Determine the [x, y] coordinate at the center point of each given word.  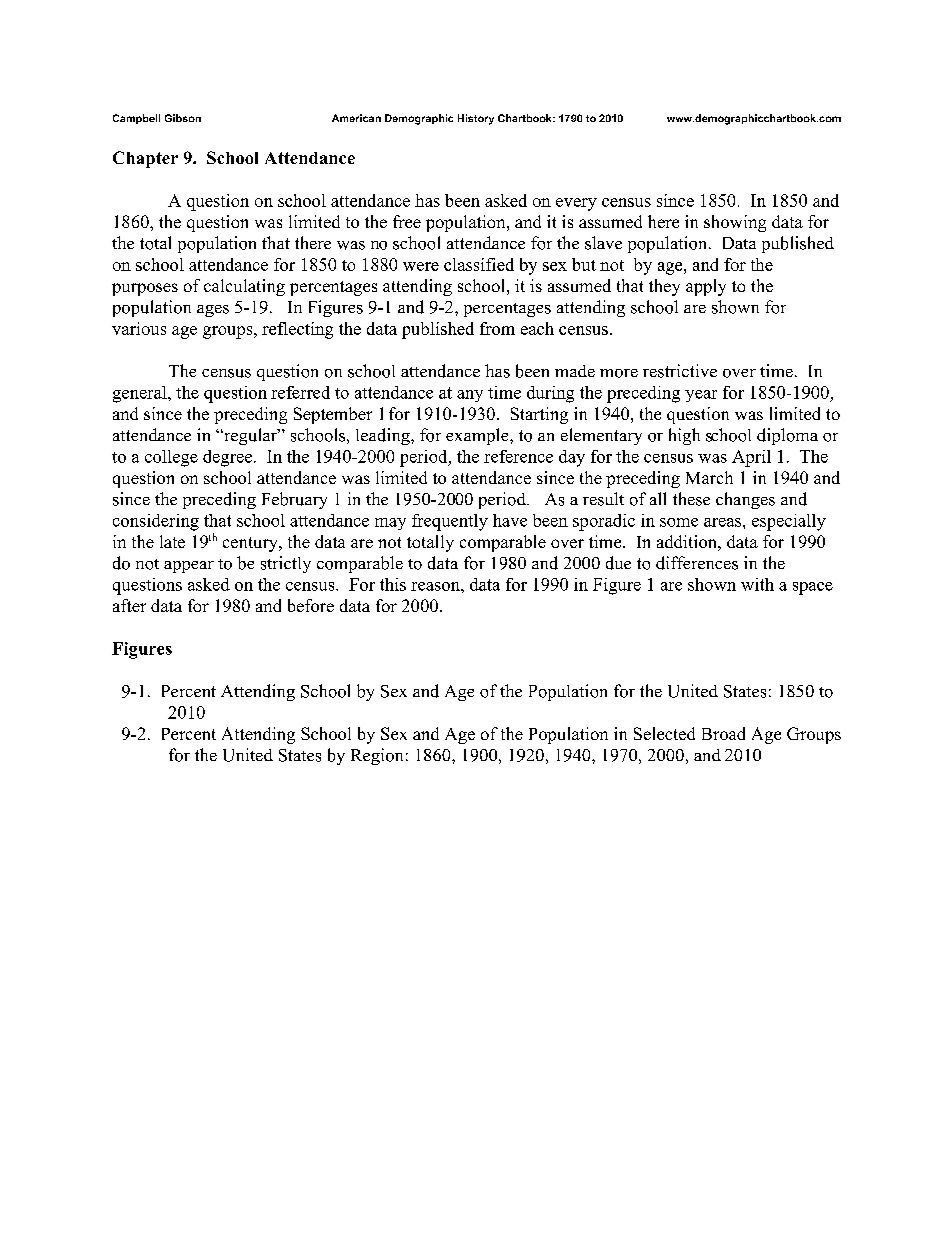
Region [377, 756]
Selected [664, 733]
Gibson [183, 118]
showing [735, 223]
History [476, 119]
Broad [723, 733]
